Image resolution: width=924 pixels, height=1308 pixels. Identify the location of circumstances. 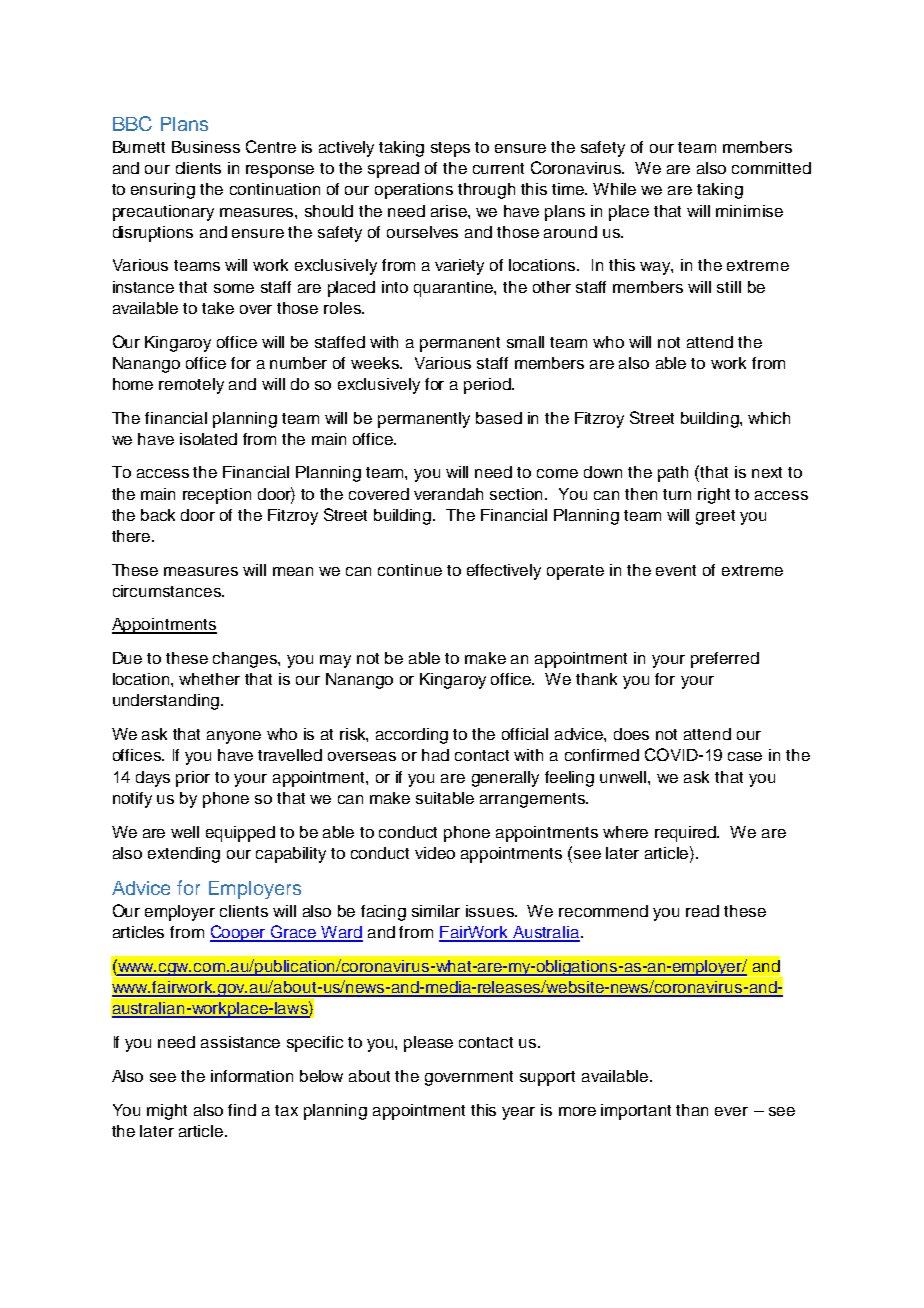
(168, 591).
